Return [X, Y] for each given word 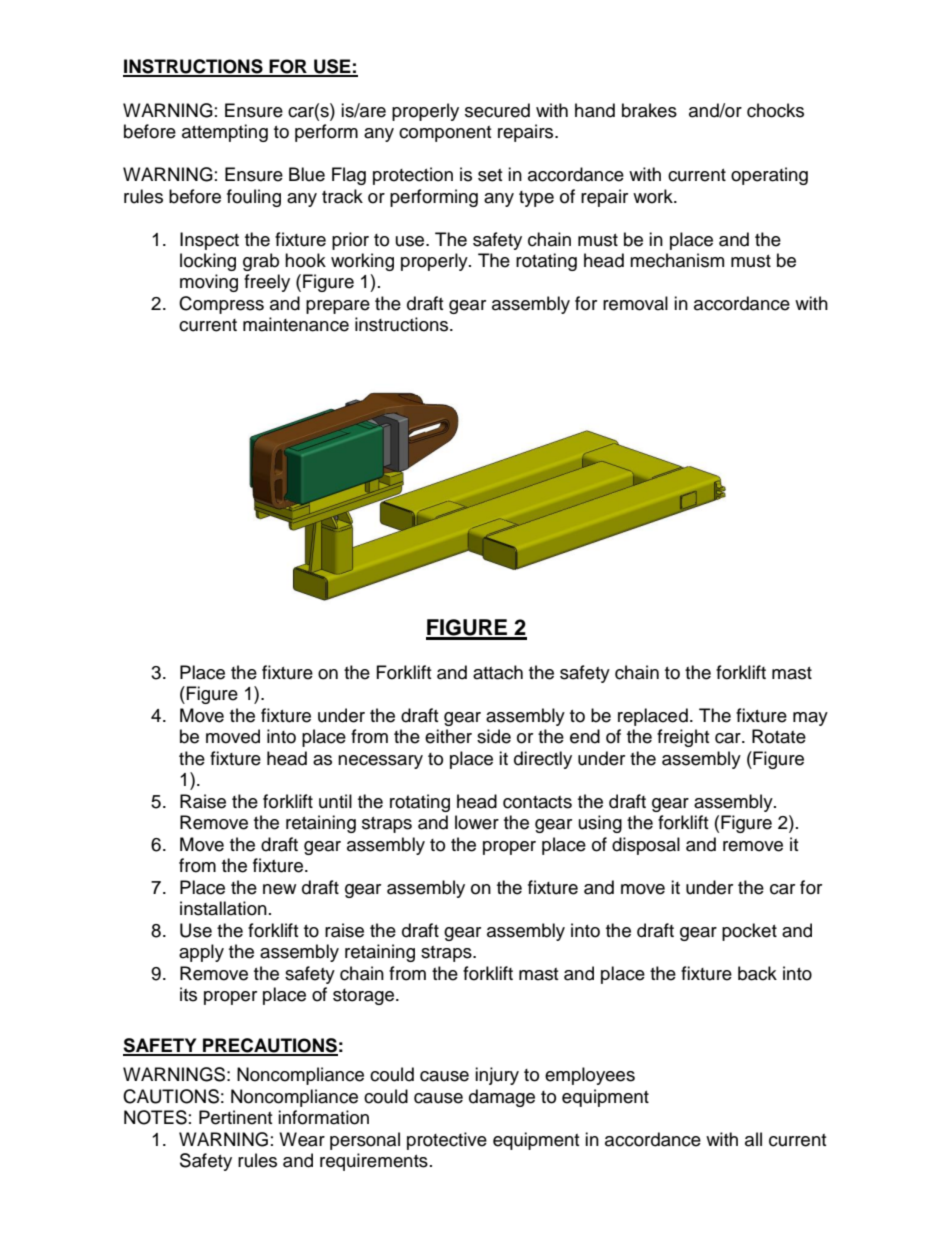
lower [477, 822]
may [810, 719]
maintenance [296, 324]
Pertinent [235, 1117]
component [445, 134]
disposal [646, 846]
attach [498, 672]
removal [635, 303]
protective [447, 1141]
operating [769, 176]
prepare [338, 307]
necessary [380, 762]
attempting [225, 133]
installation [223, 908]
